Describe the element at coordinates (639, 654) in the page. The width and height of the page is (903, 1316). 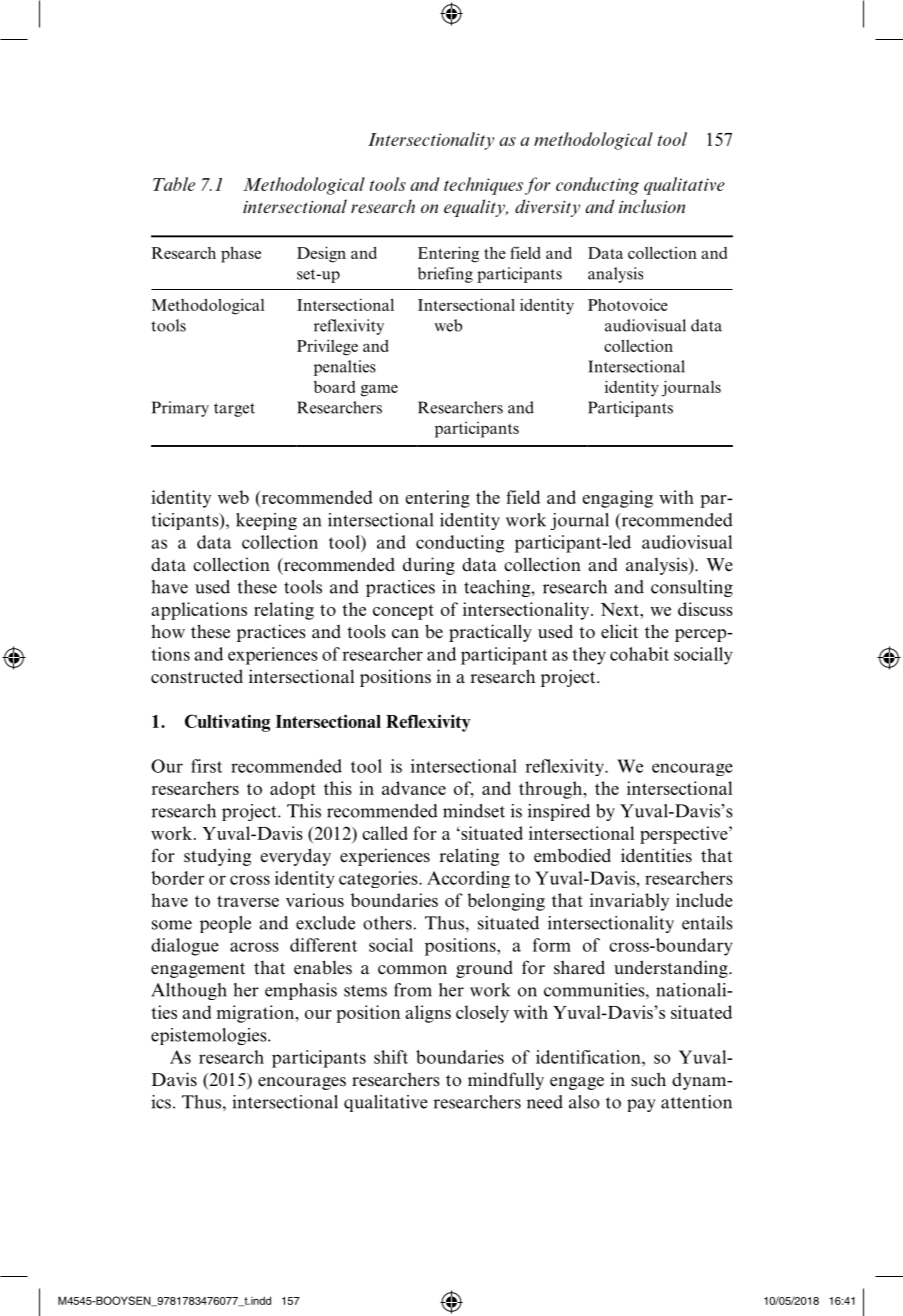
I see `cohabit` at that location.
